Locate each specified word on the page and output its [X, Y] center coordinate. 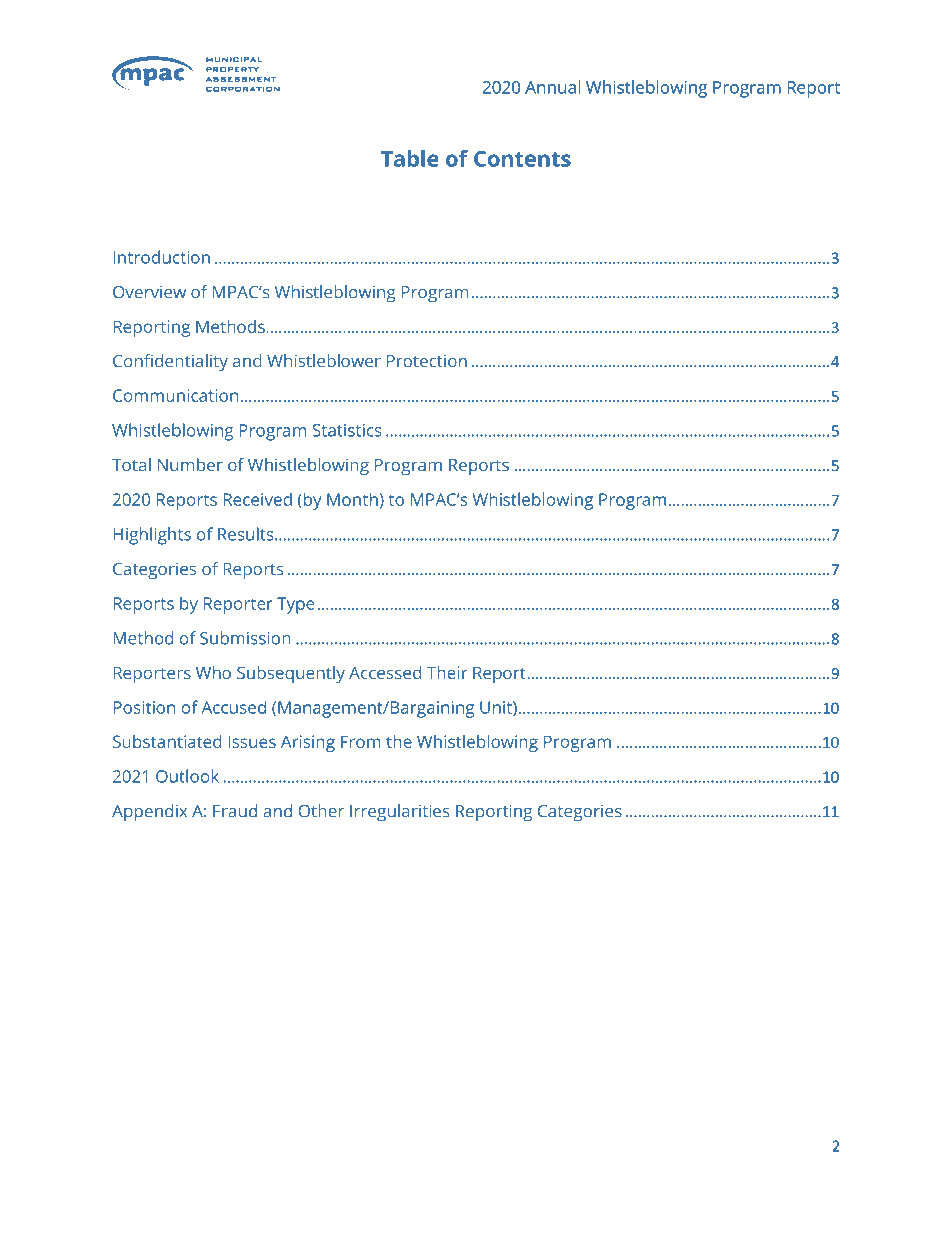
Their [447, 672]
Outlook [187, 776]
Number [190, 464]
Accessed [385, 672]
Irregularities [400, 813]
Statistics [347, 430]
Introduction [162, 257]
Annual [553, 87]
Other [321, 811]
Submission [245, 638]
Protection [427, 361]
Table [410, 158]
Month [352, 499]
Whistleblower [324, 361]
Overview [149, 292]
